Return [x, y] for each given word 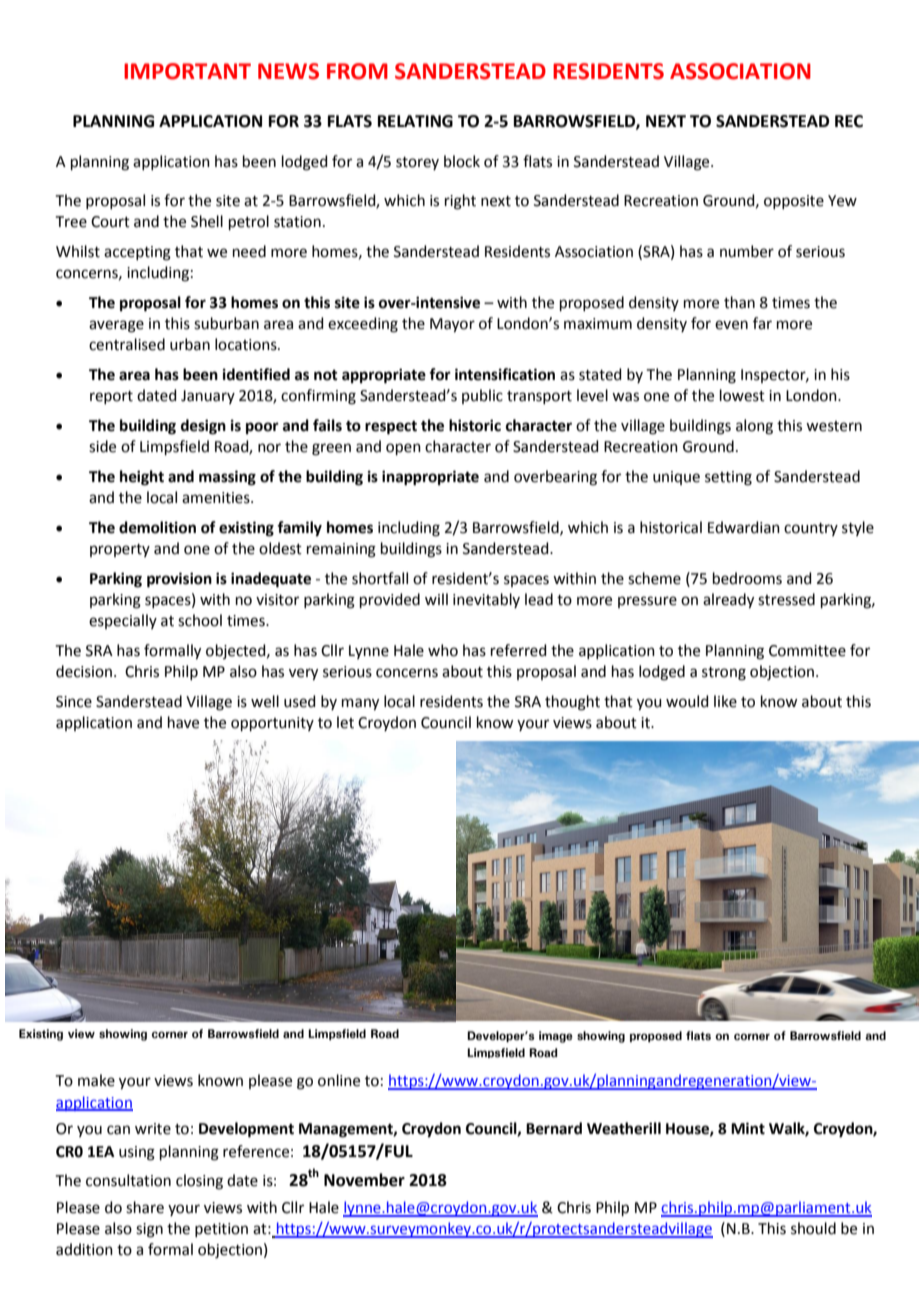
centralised [127, 344]
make [96, 1080]
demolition [157, 527]
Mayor [452, 325]
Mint [748, 1128]
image [556, 1037]
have [183, 722]
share [145, 1207]
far [762, 323]
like [725, 701]
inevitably [486, 600]
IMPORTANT [187, 71]
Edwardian [744, 527]
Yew [842, 201]
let [345, 722]
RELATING [415, 121]
